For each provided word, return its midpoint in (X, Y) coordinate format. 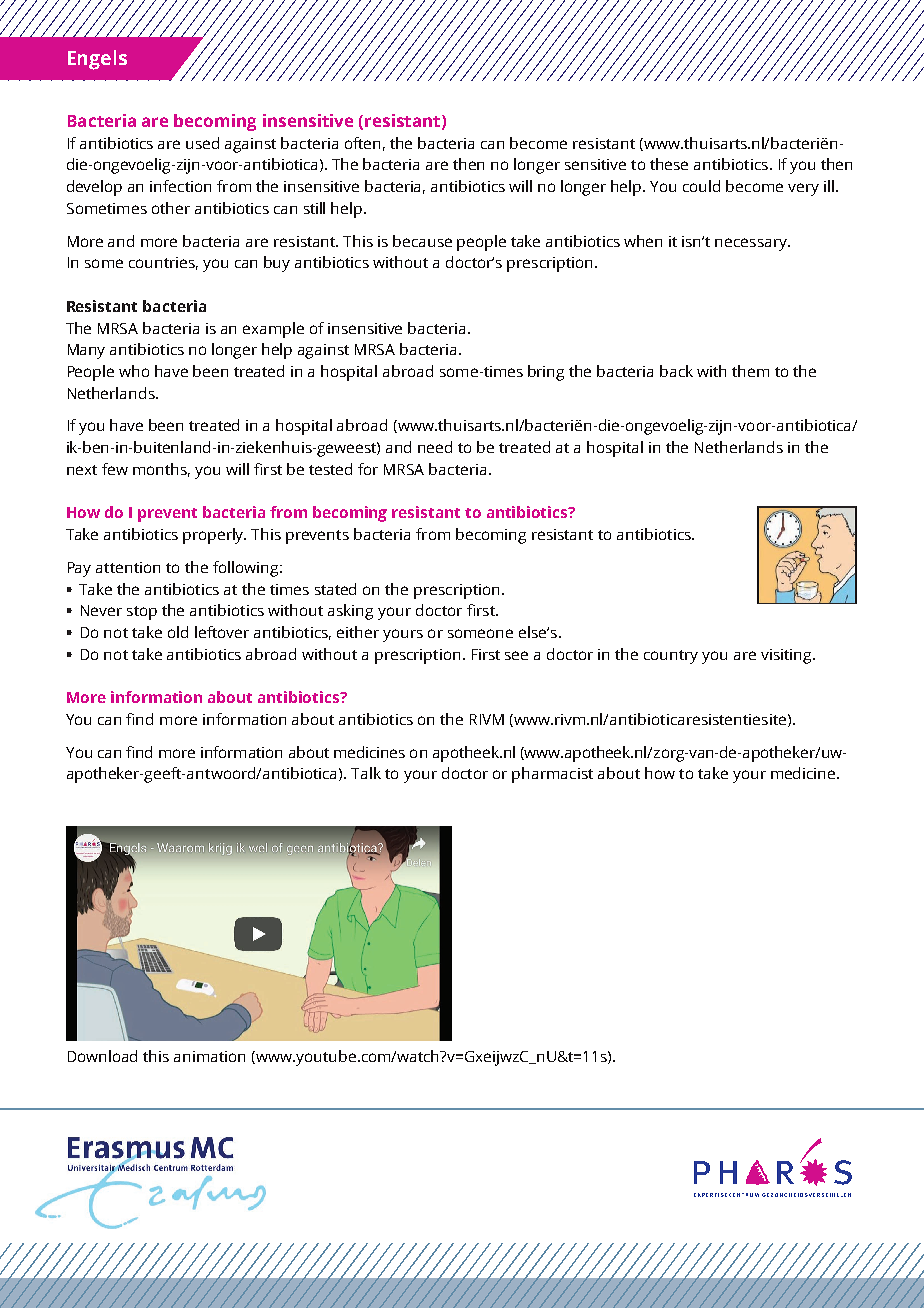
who (134, 371)
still (314, 208)
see (516, 655)
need (435, 447)
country (671, 657)
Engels (97, 60)
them (750, 371)
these (669, 164)
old (178, 632)
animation (209, 1056)
